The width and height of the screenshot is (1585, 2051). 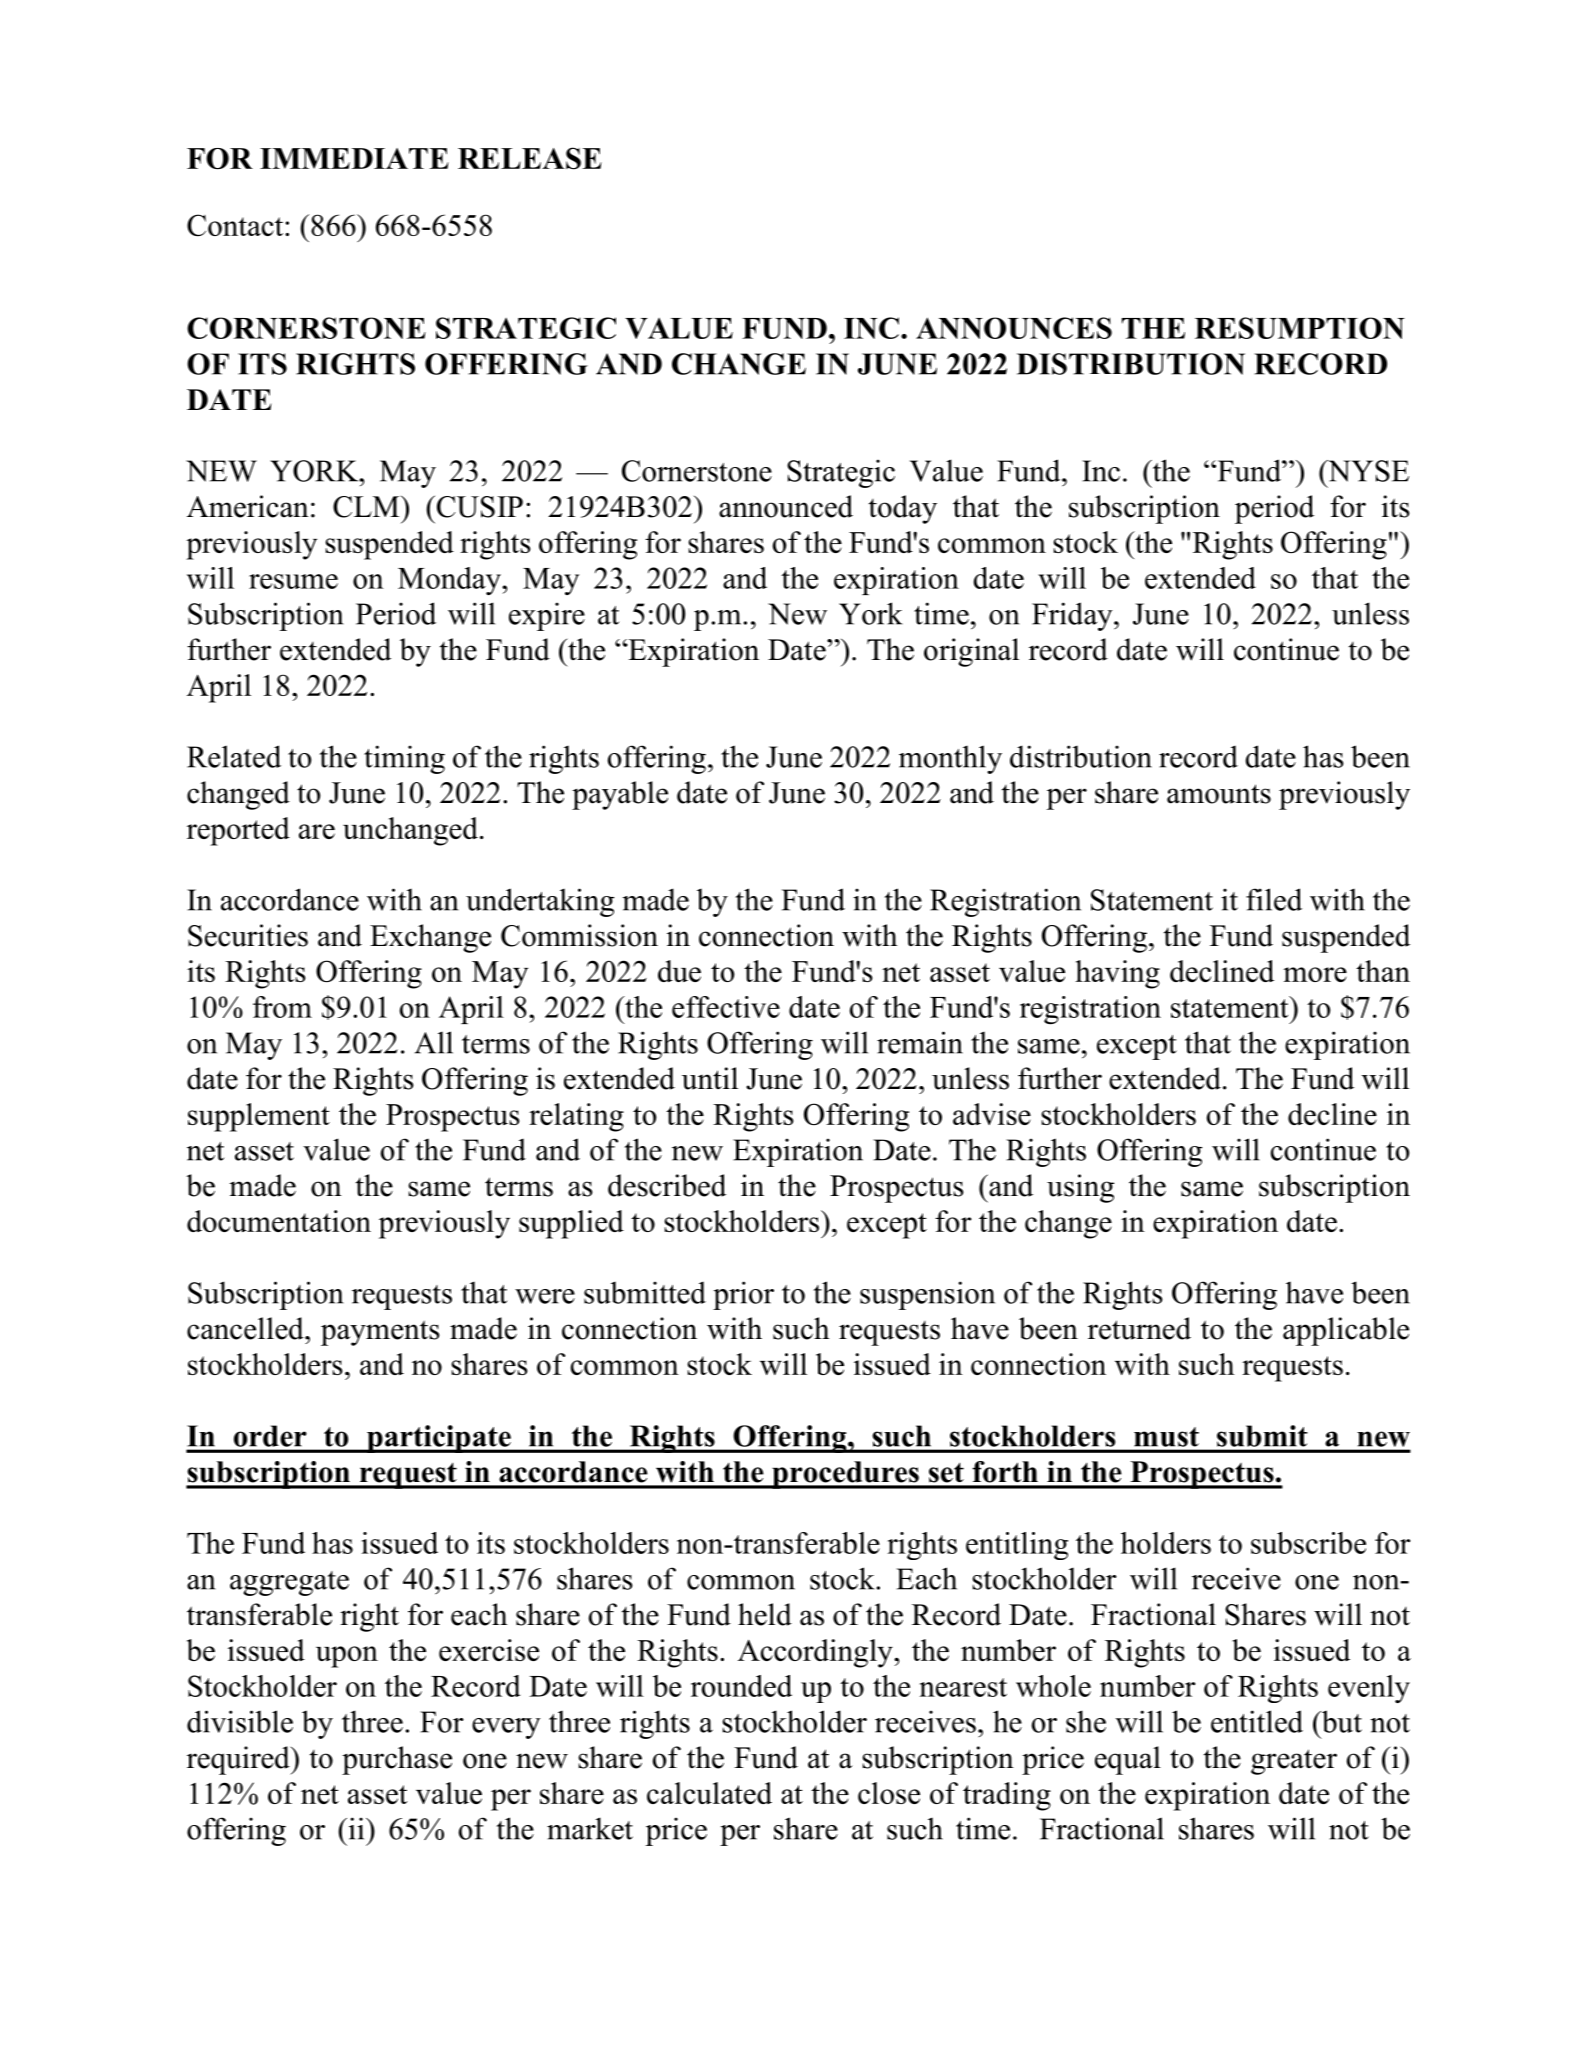 I want to click on monthly, so click(x=950, y=759).
